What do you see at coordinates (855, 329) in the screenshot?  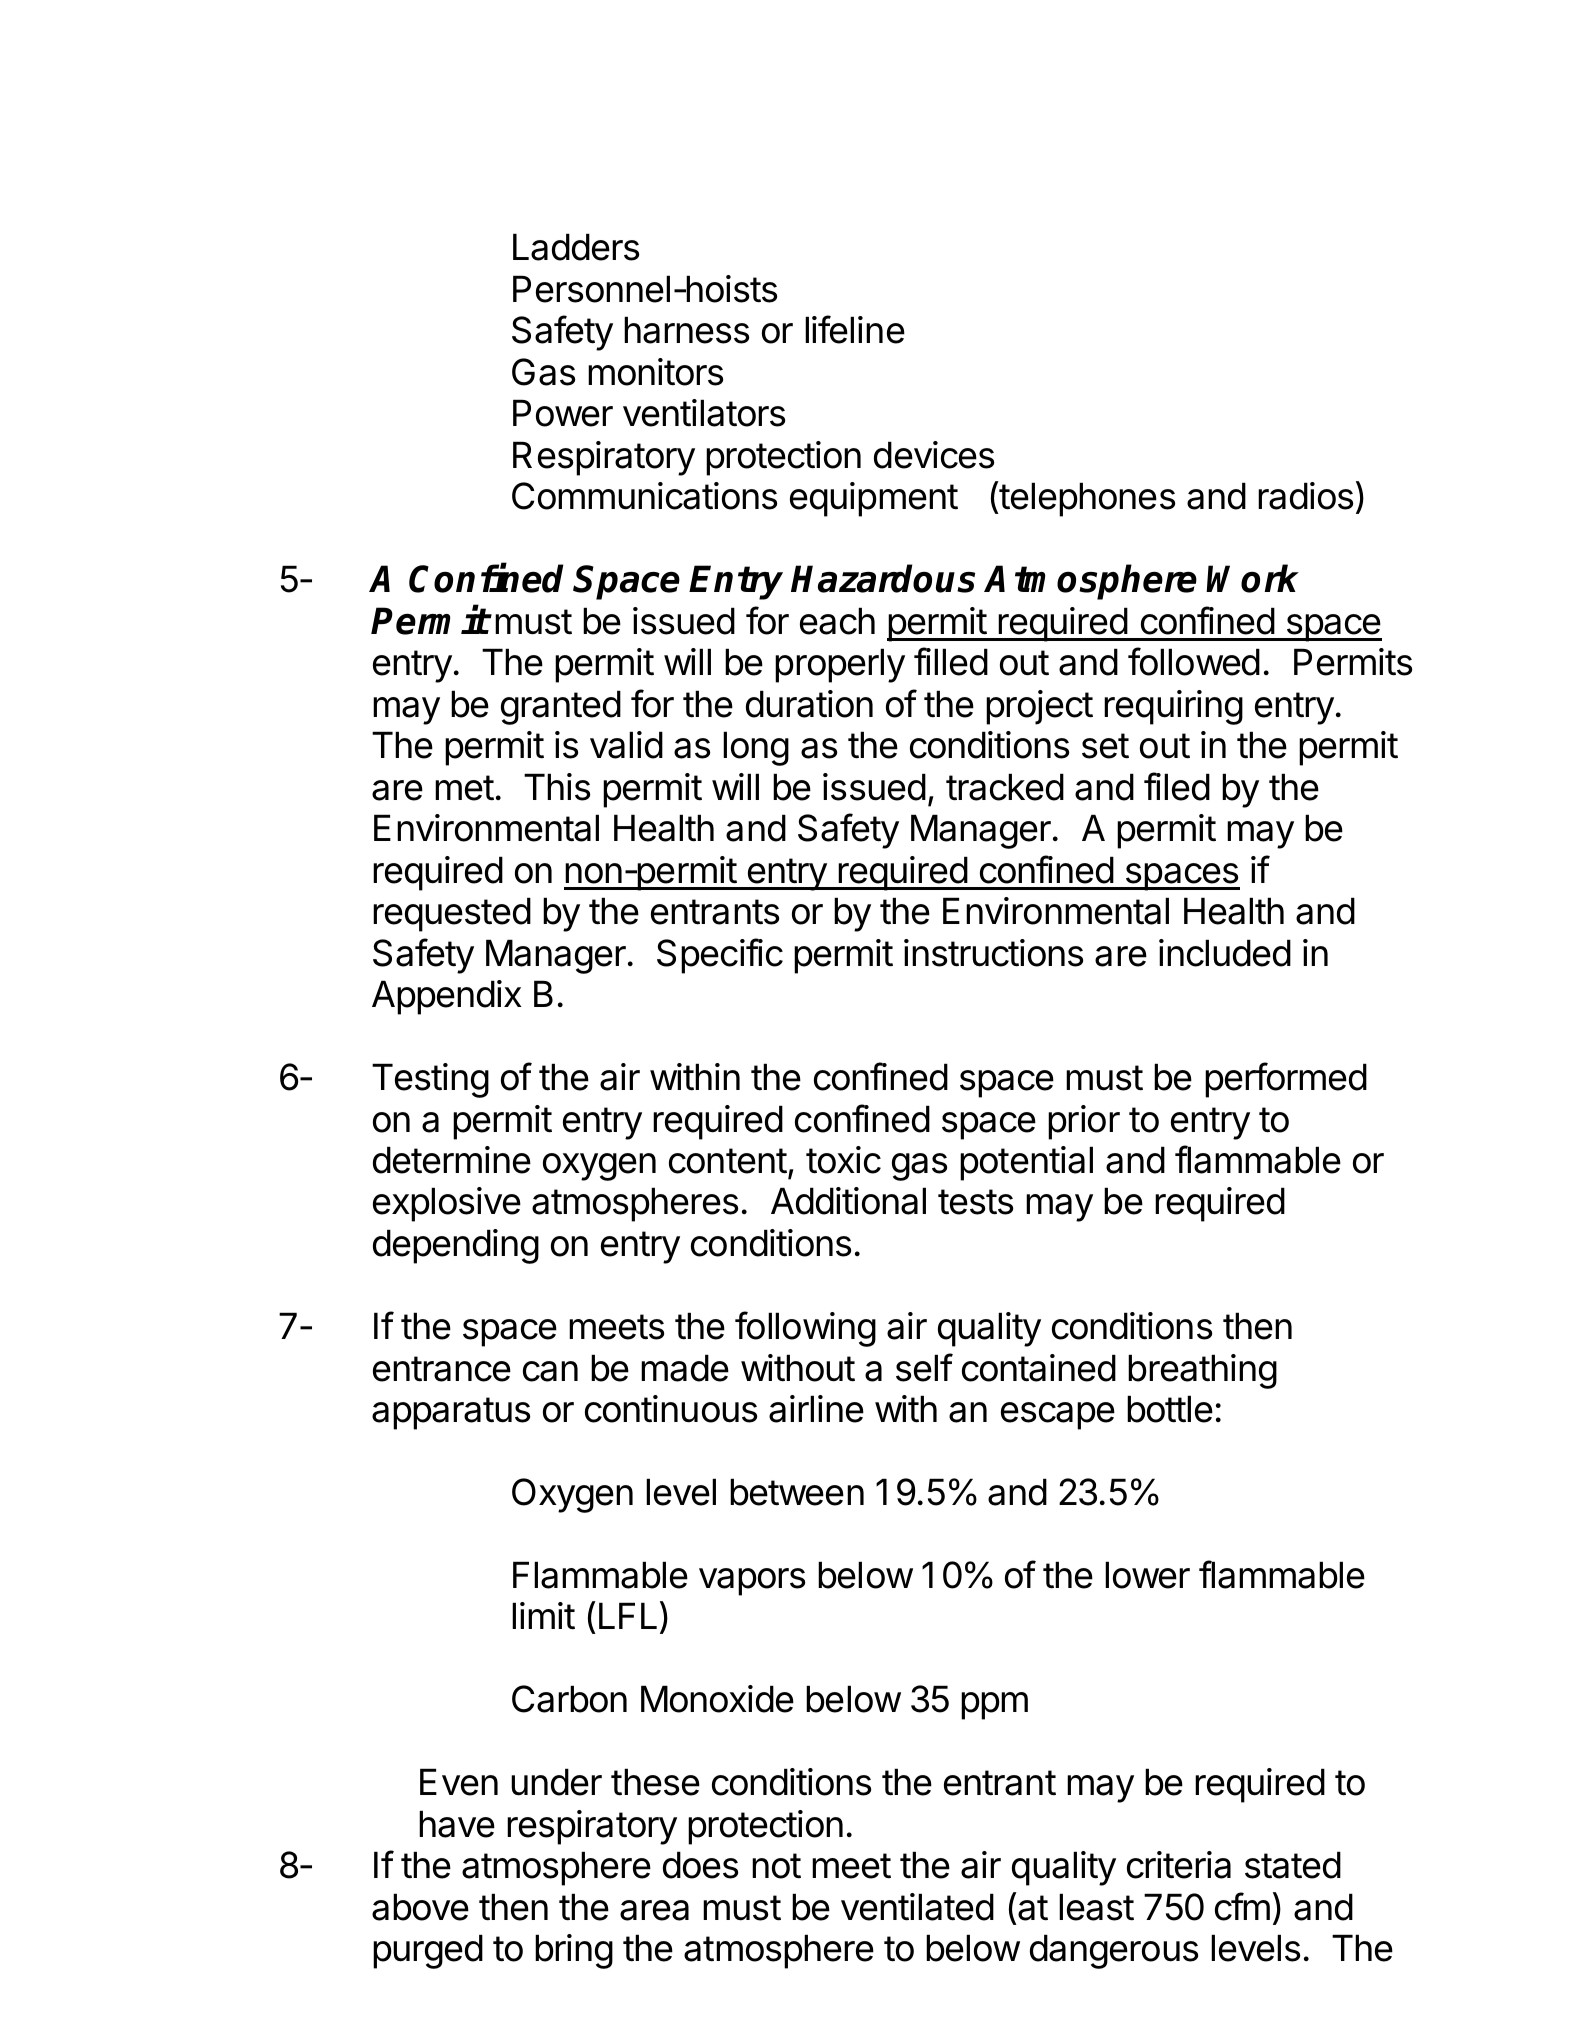 I see `lifeline` at bounding box center [855, 329].
